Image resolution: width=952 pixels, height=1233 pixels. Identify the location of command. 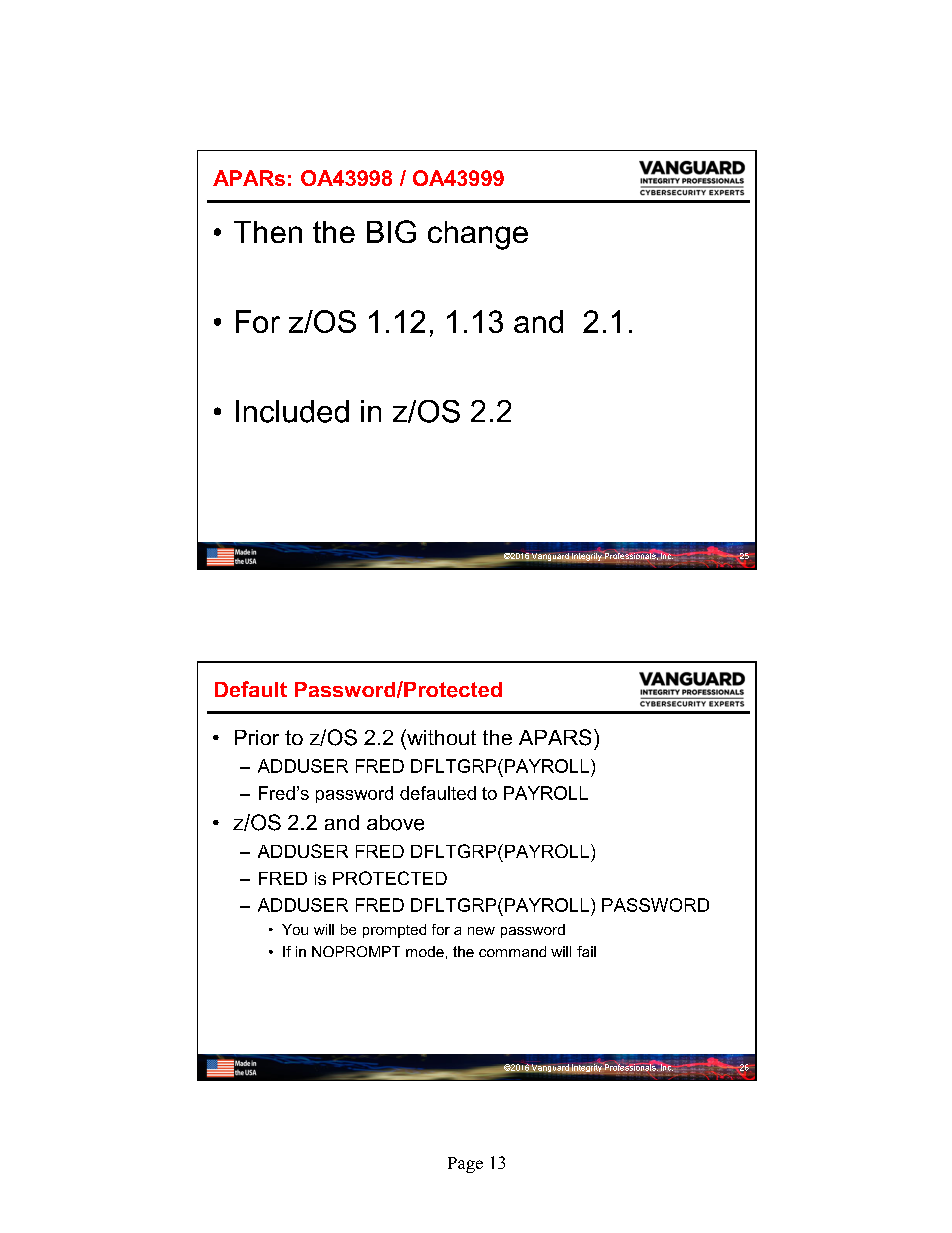
(512, 951).
